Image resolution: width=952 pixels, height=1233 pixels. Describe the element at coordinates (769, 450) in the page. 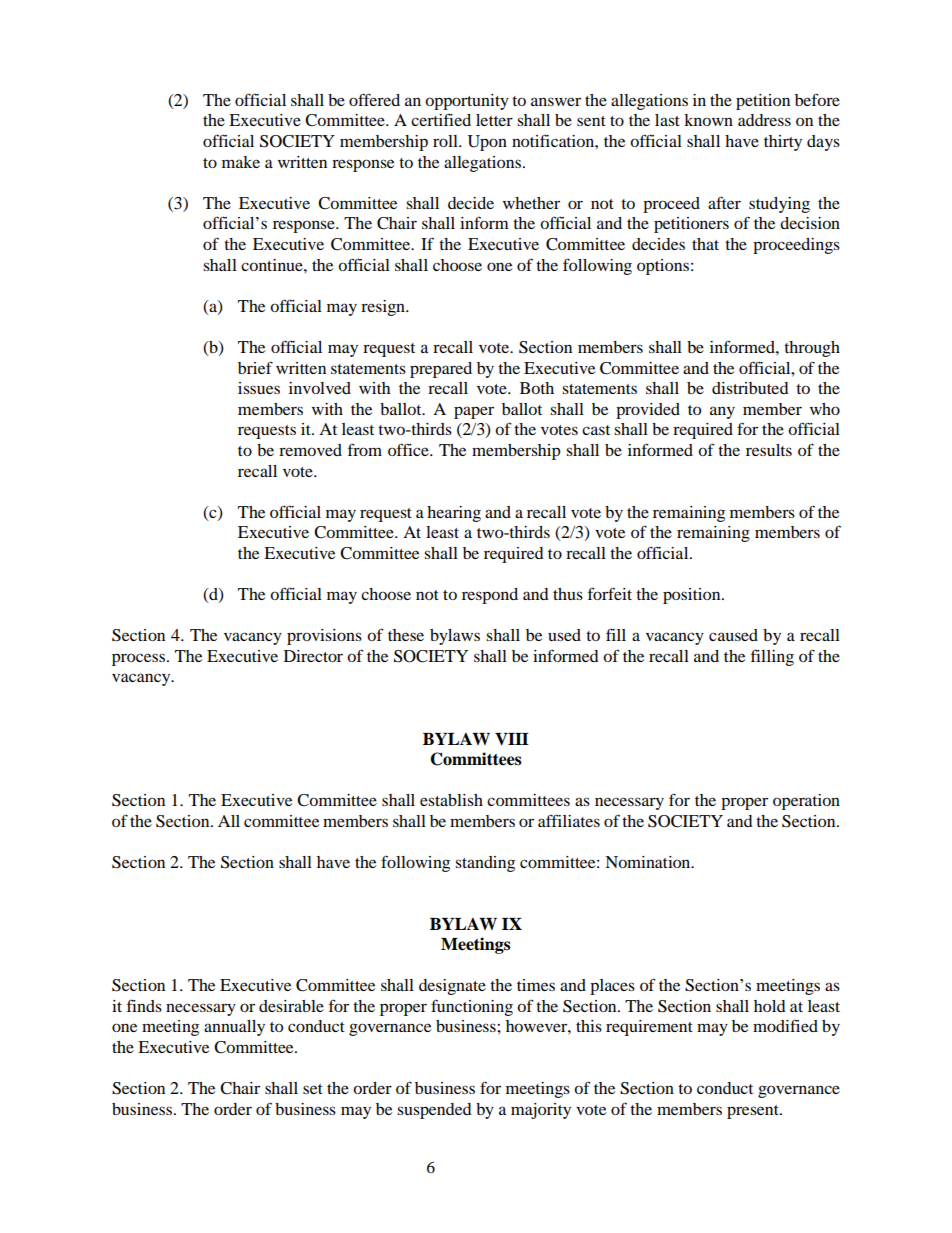

I see `results` at that location.
